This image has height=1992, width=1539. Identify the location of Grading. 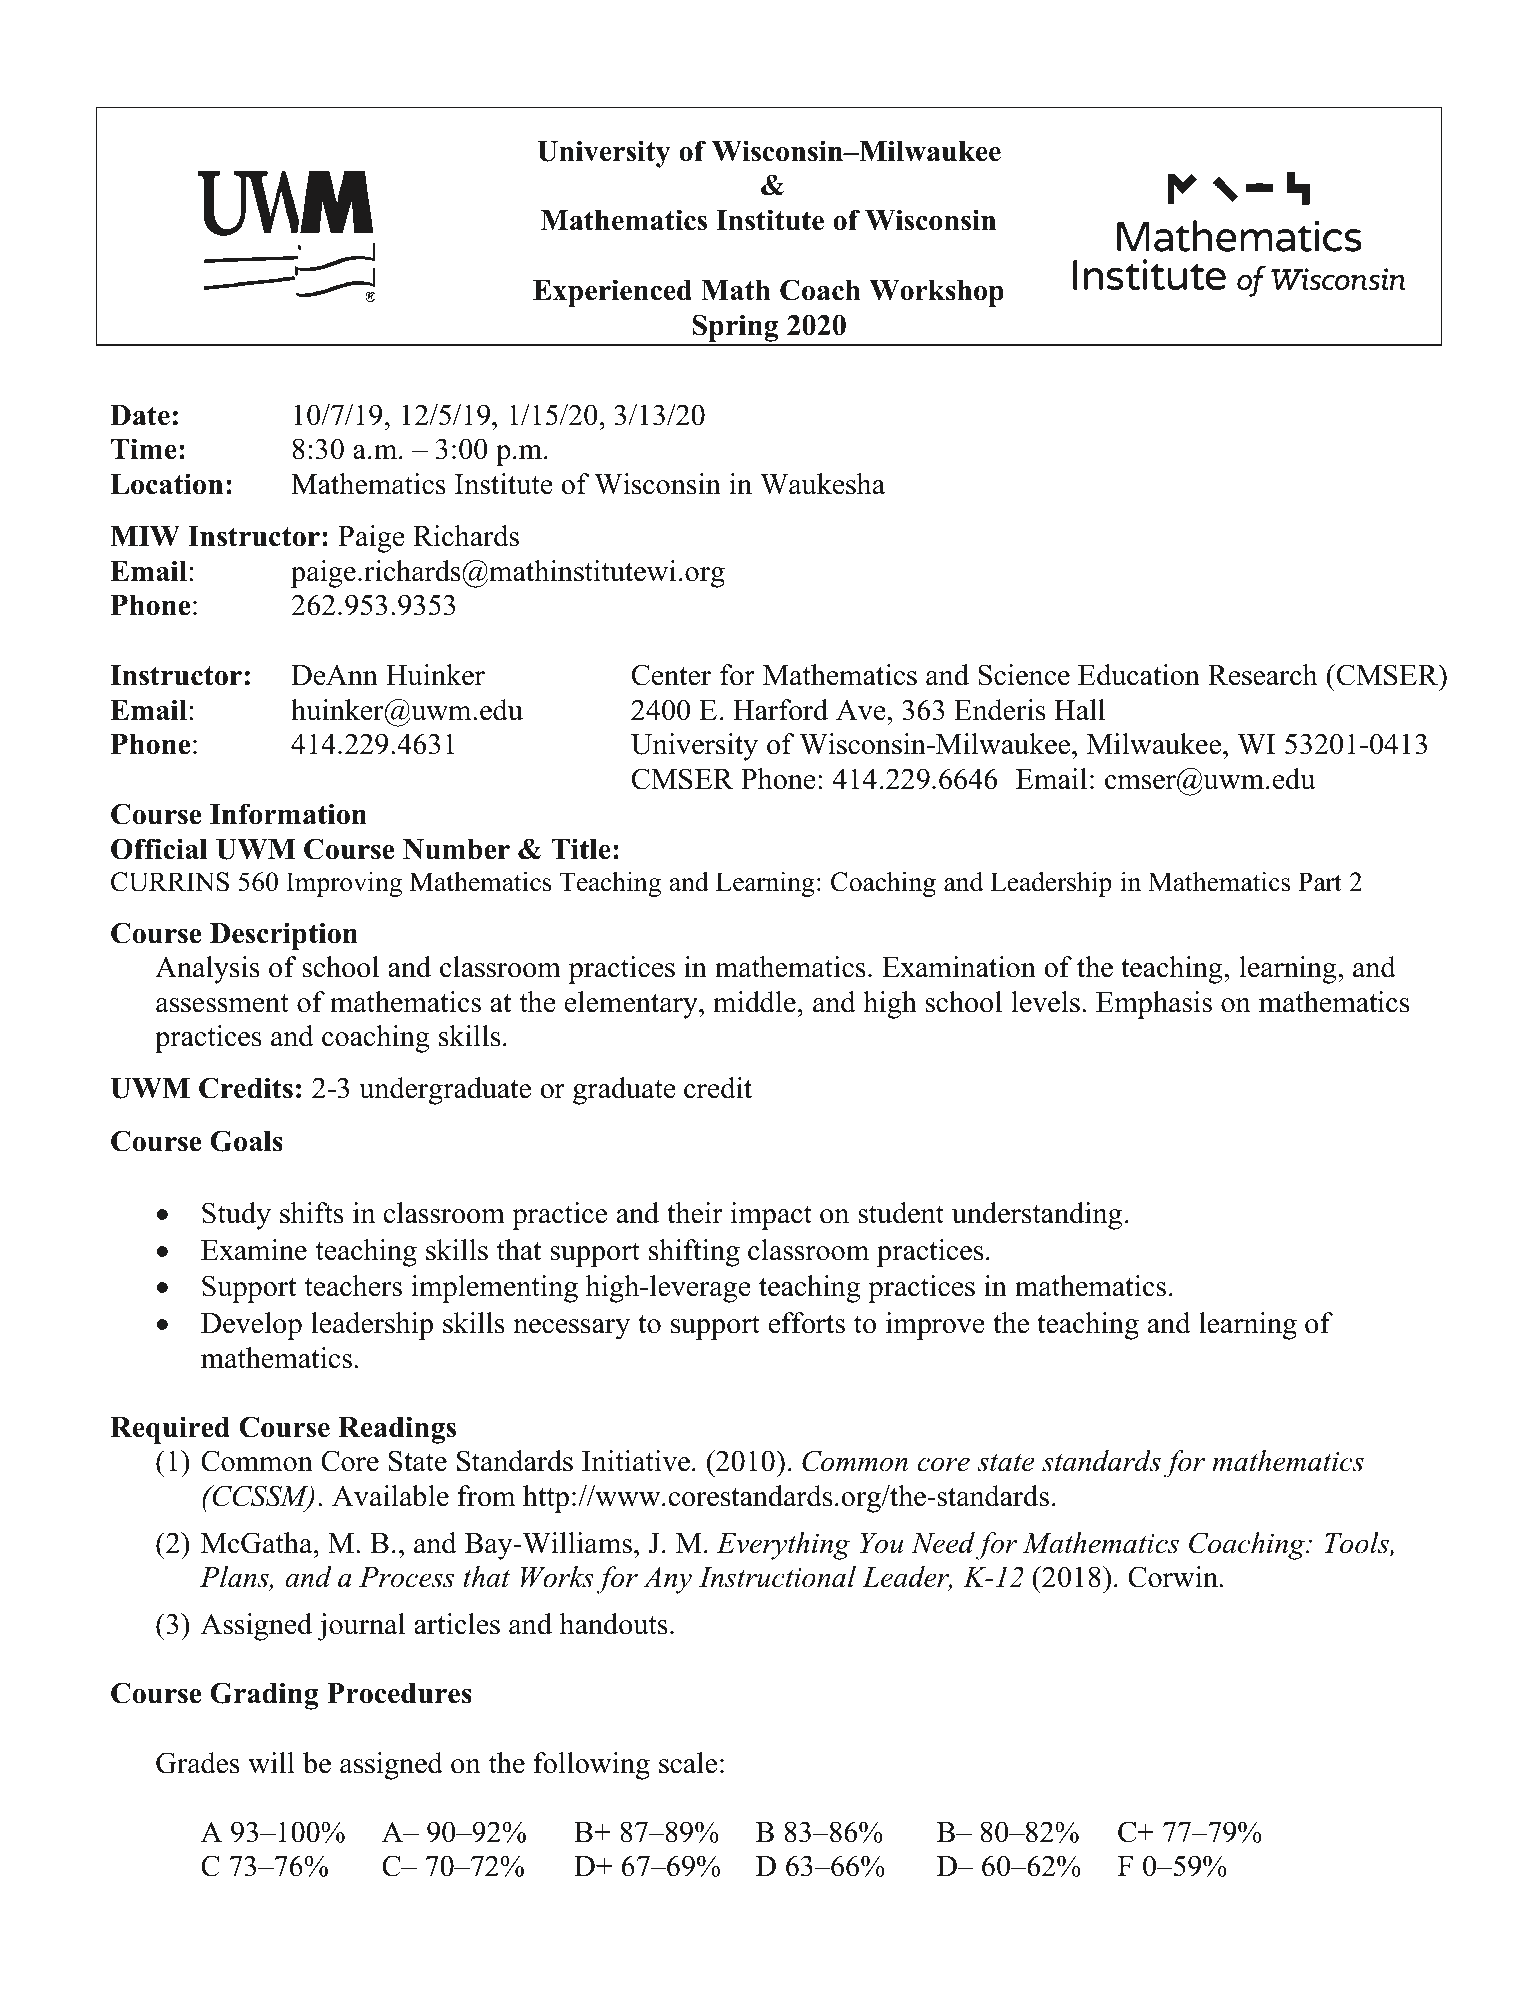
(264, 1696).
